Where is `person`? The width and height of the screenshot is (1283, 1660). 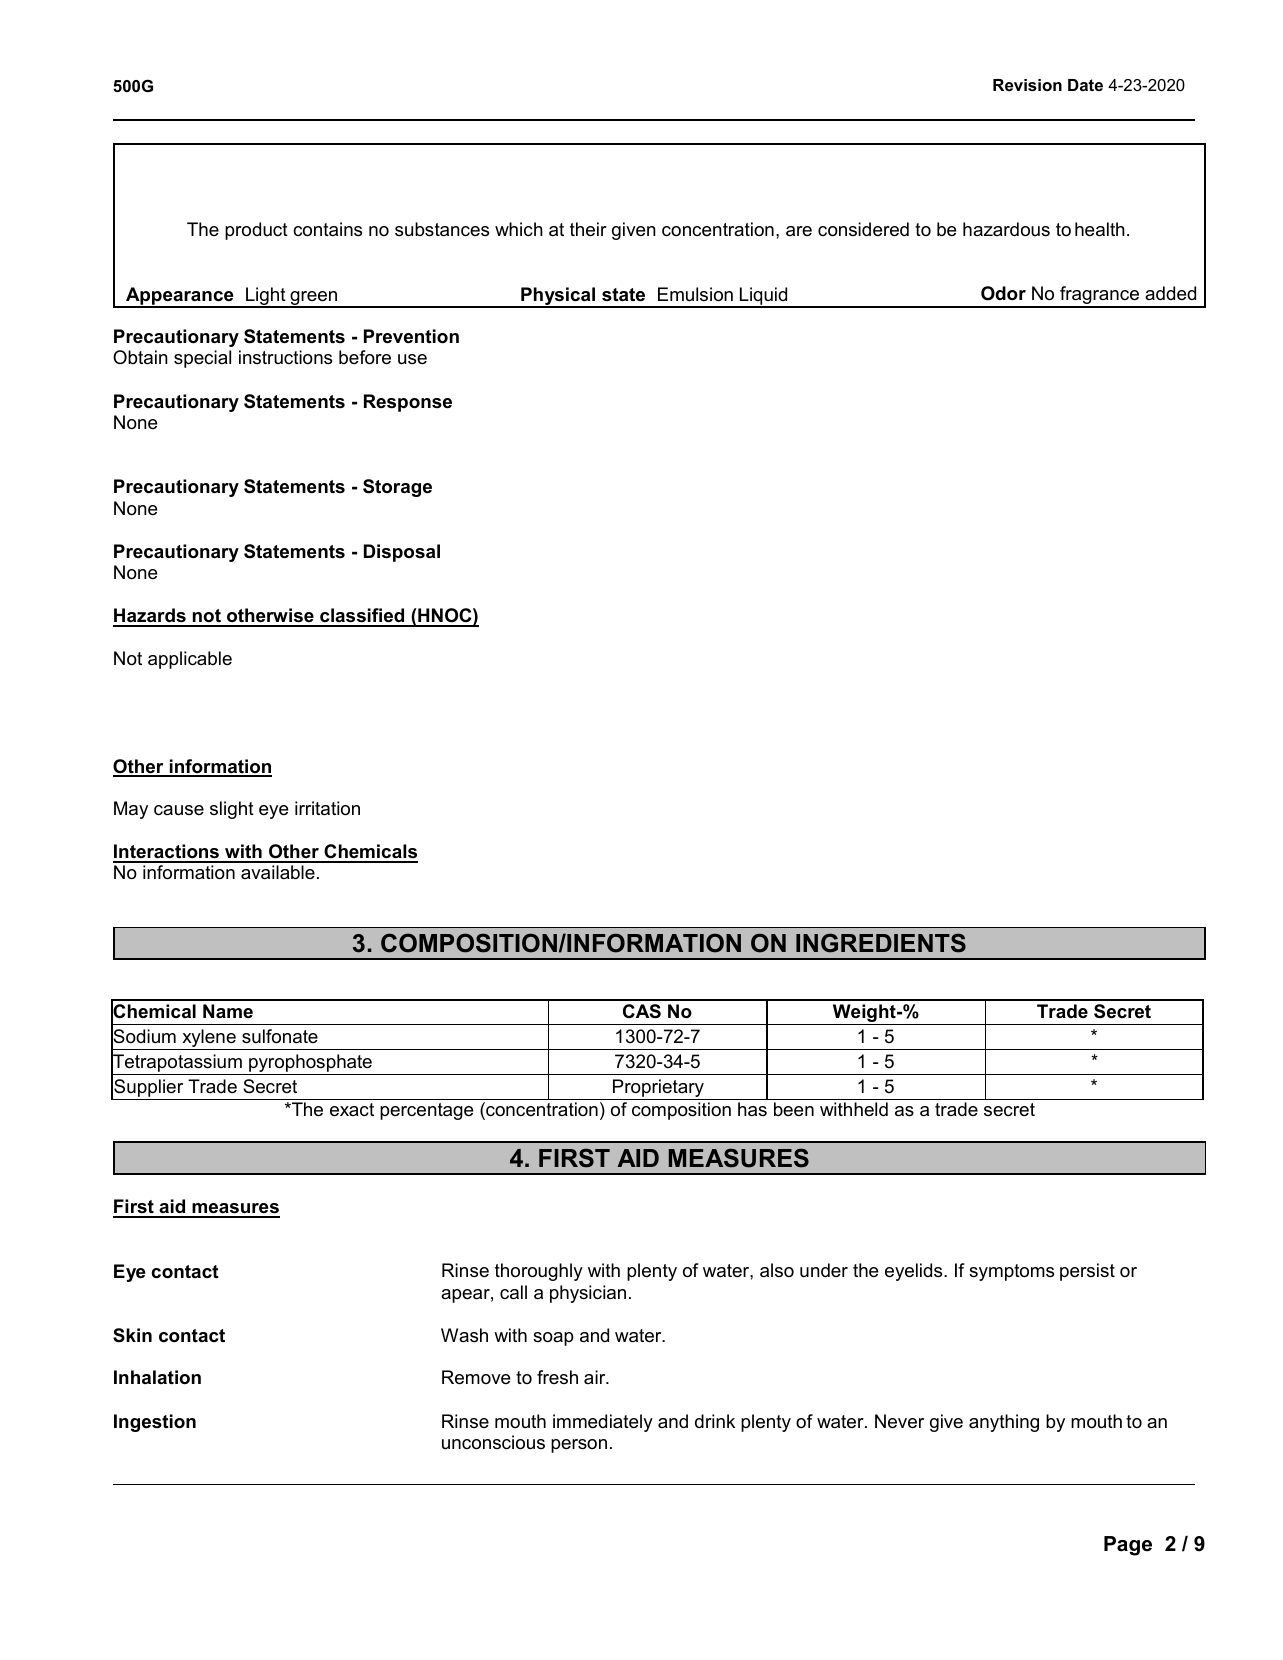 person is located at coordinates (579, 1446).
